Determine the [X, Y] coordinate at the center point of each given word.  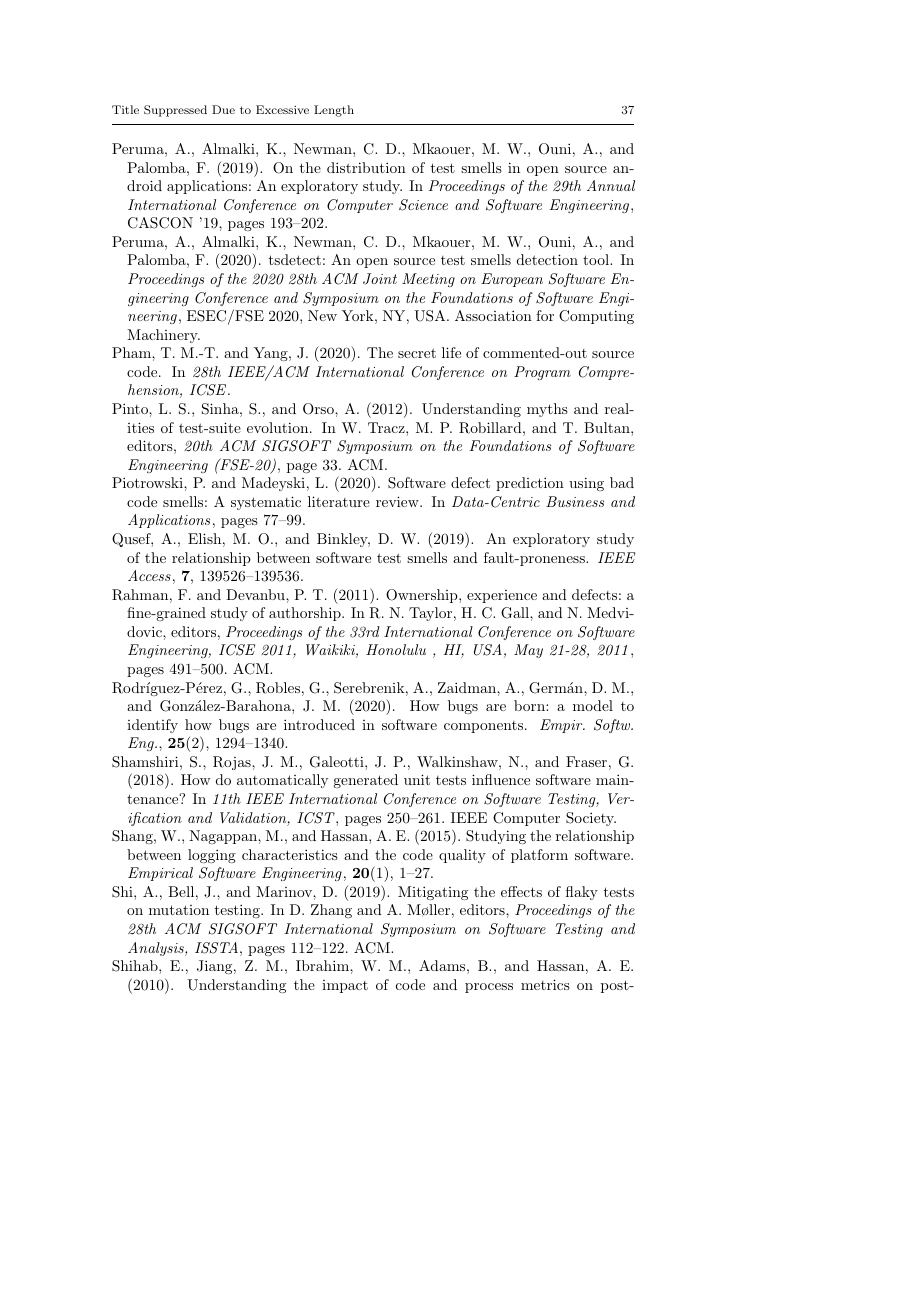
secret [417, 353]
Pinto [131, 408]
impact [345, 986]
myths [547, 410]
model [593, 705]
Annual [611, 185]
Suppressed [175, 111]
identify [152, 726]
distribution [366, 167]
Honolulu [396, 649]
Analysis [157, 949]
